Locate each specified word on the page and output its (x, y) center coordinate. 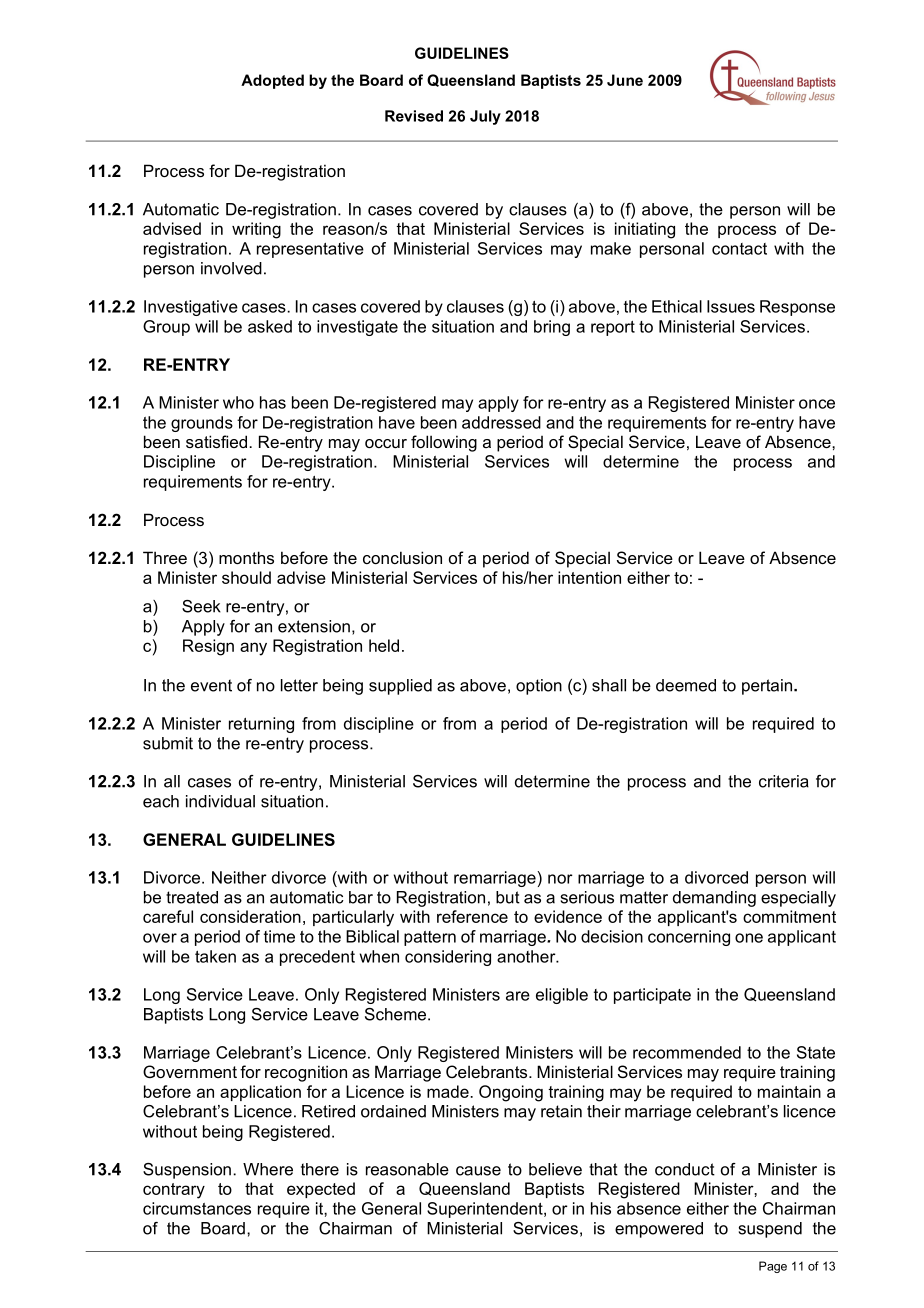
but (508, 897)
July (485, 117)
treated (192, 897)
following (444, 443)
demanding (714, 899)
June (625, 80)
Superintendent (486, 1210)
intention (589, 577)
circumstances (197, 1208)
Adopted (272, 81)
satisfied (216, 441)
